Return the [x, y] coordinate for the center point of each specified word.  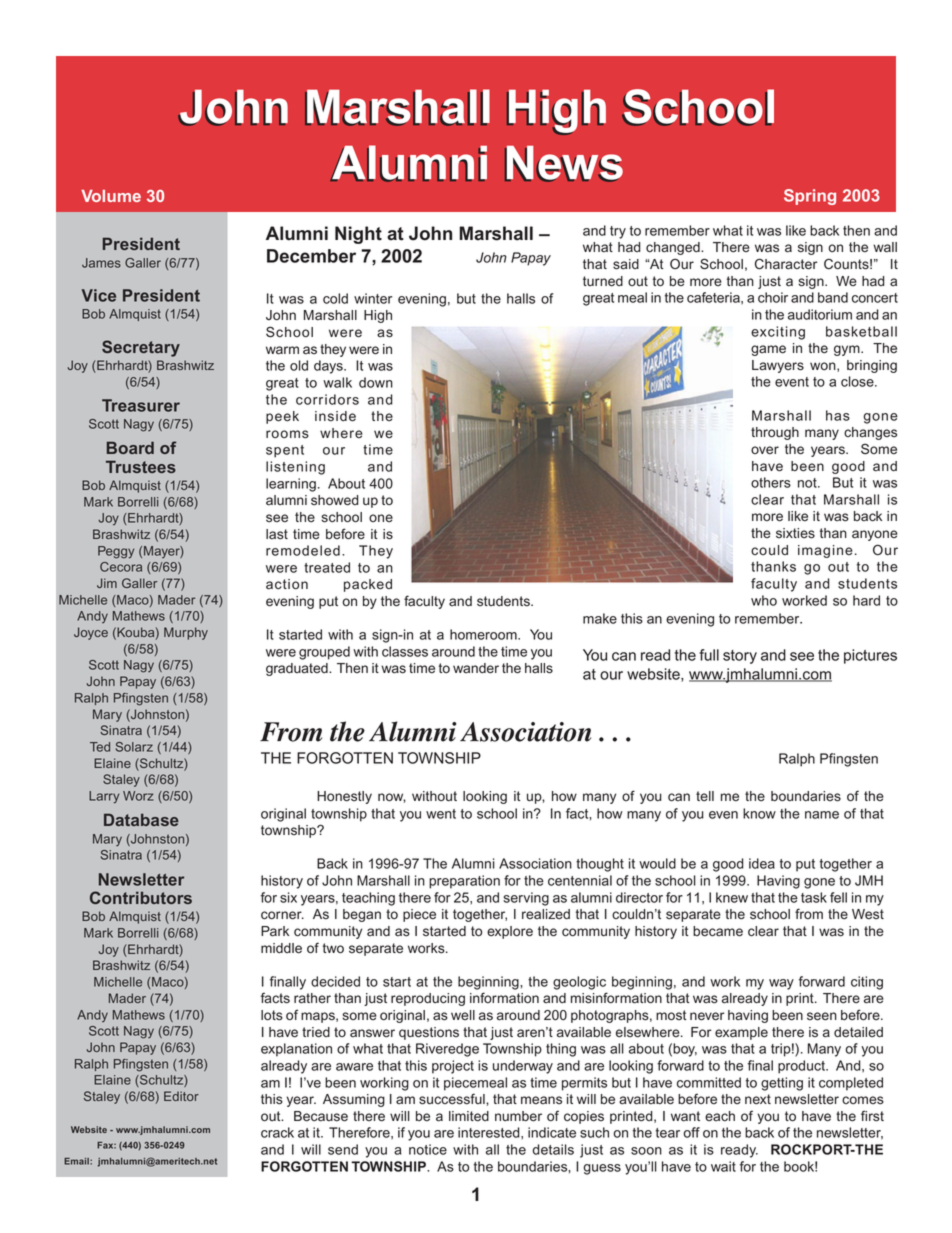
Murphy [186, 633]
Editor [181, 1096]
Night [358, 235]
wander [476, 668]
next [758, 1099]
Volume [111, 196]
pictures [870, 656]
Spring [810, 197]
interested [490, 1132]
